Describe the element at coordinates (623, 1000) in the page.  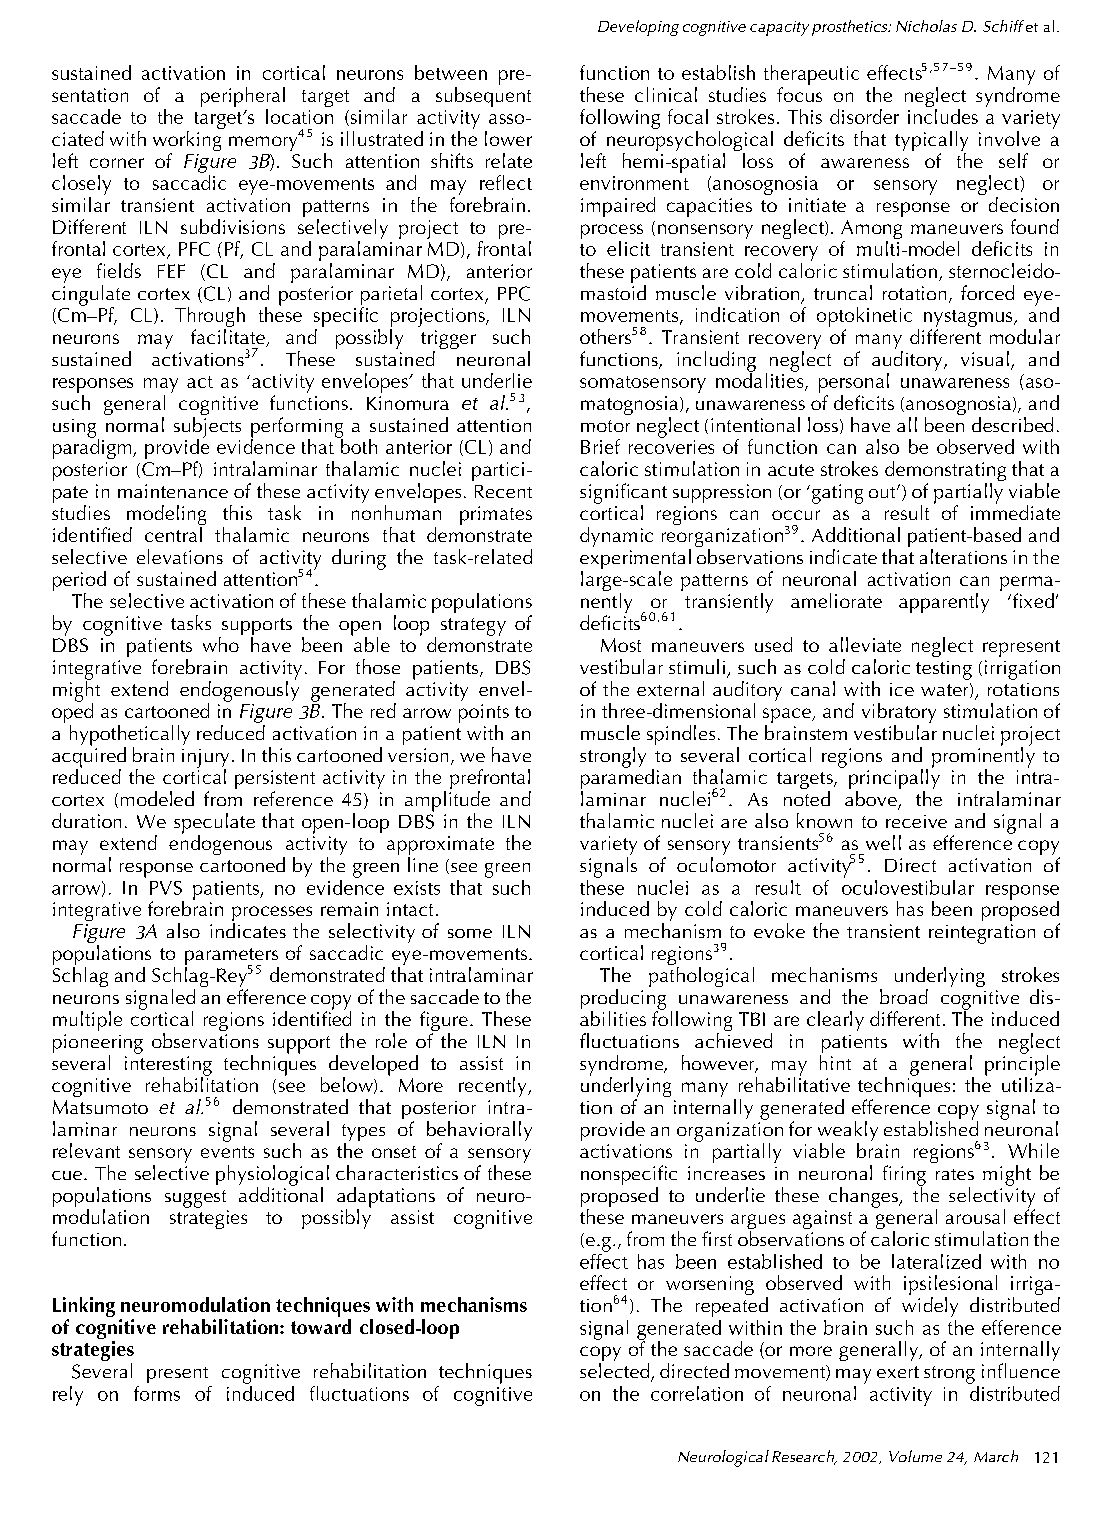
I see `producing` at that location.
